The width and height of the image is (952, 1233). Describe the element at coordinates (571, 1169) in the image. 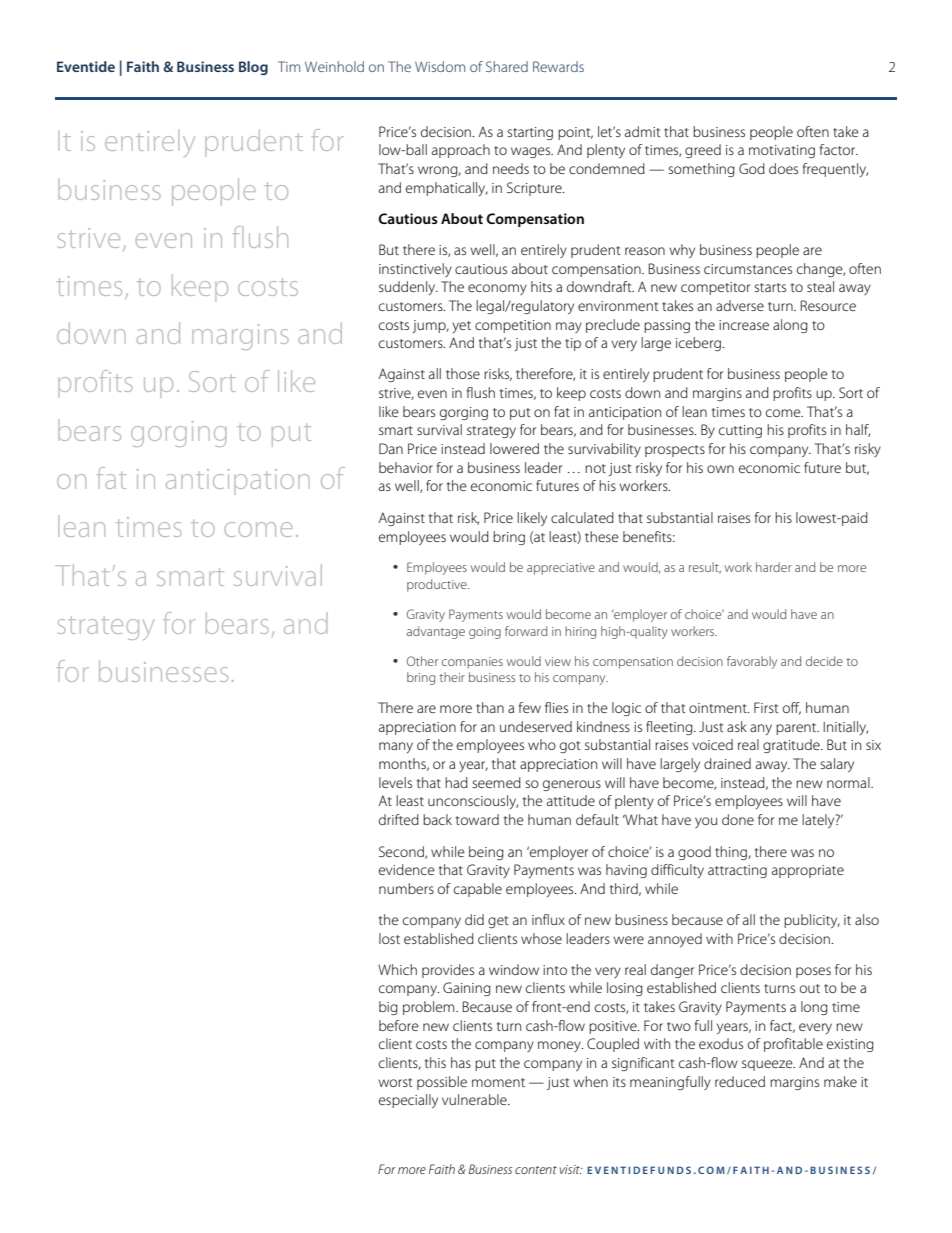

I see `visit` at that location.
